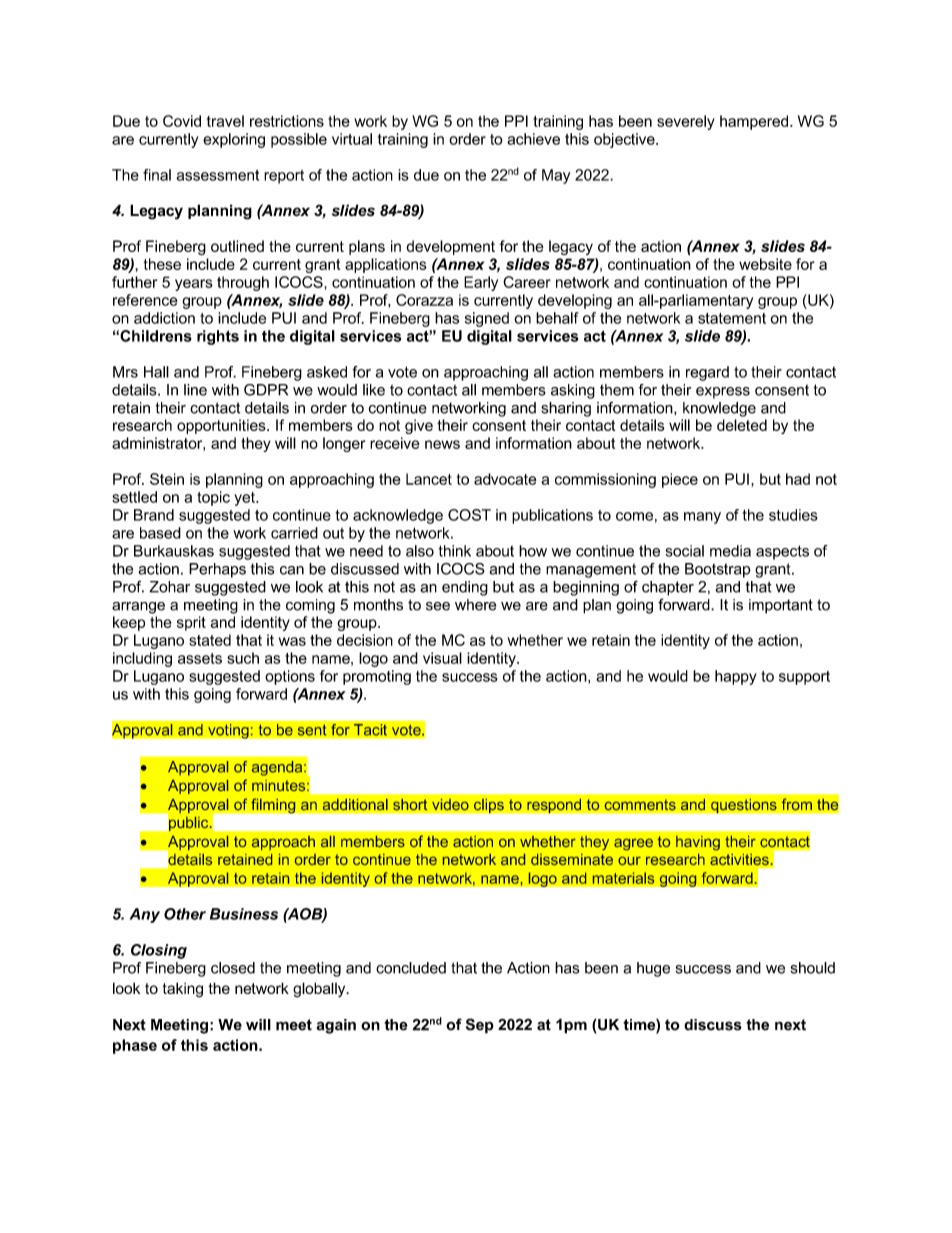  Describe the element at coordinates (533, 139) in the page. I see `achieve` at that location.
